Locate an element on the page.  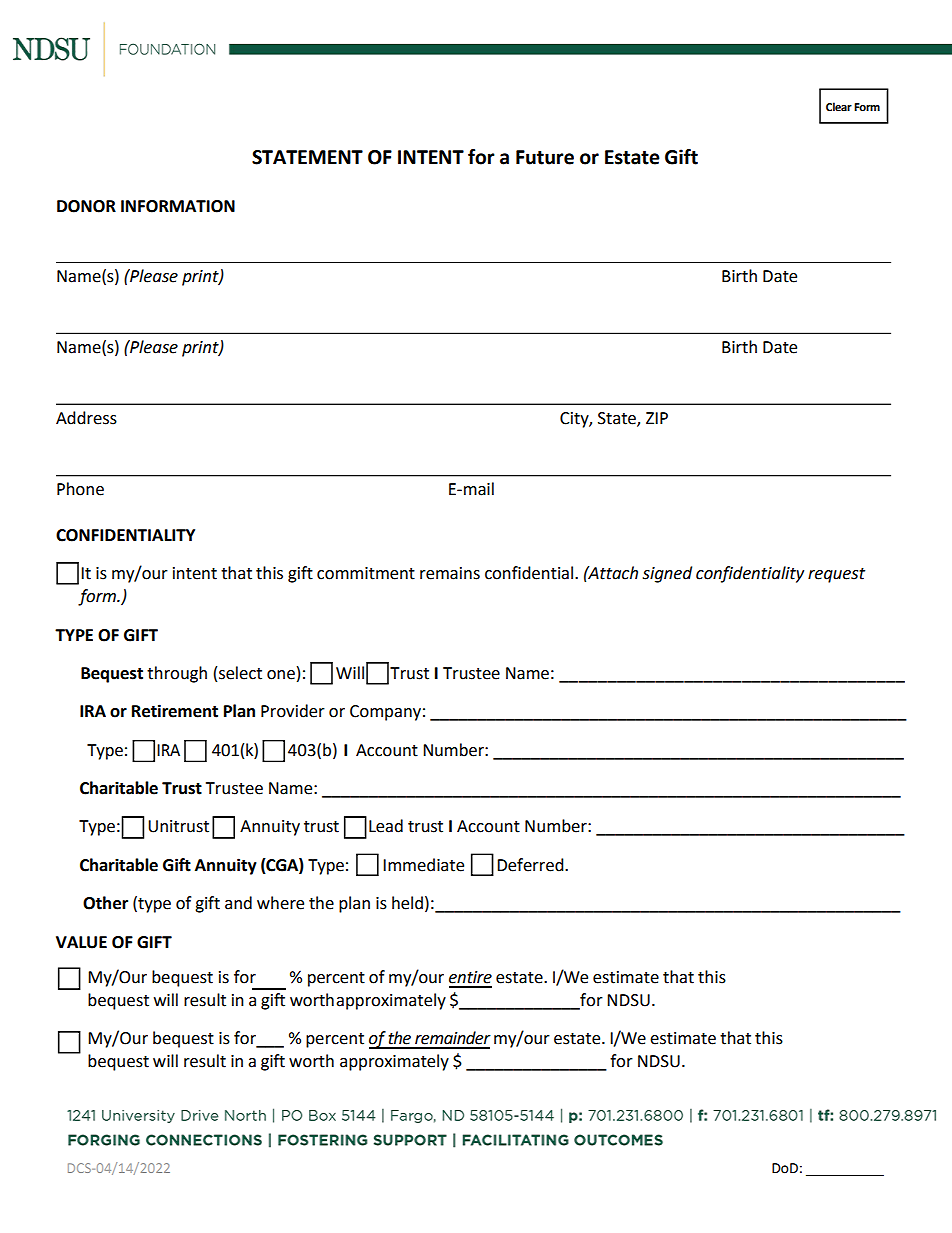
Lead is located at coordinates (386, 826).
